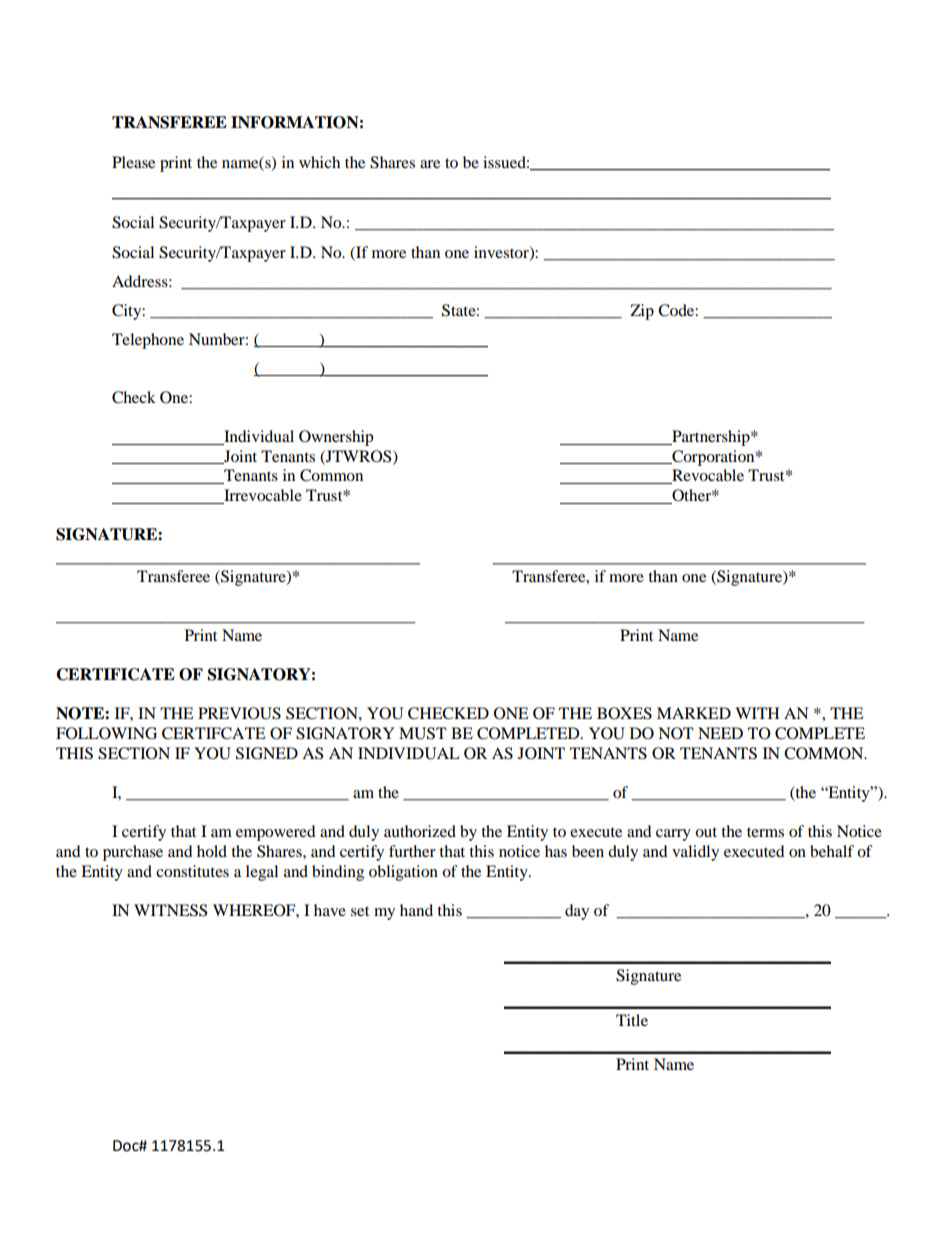 This document has height=1233, width=952. Describe the element at coordinates (711, 438) in the document. I see `Partnership` at that location.
